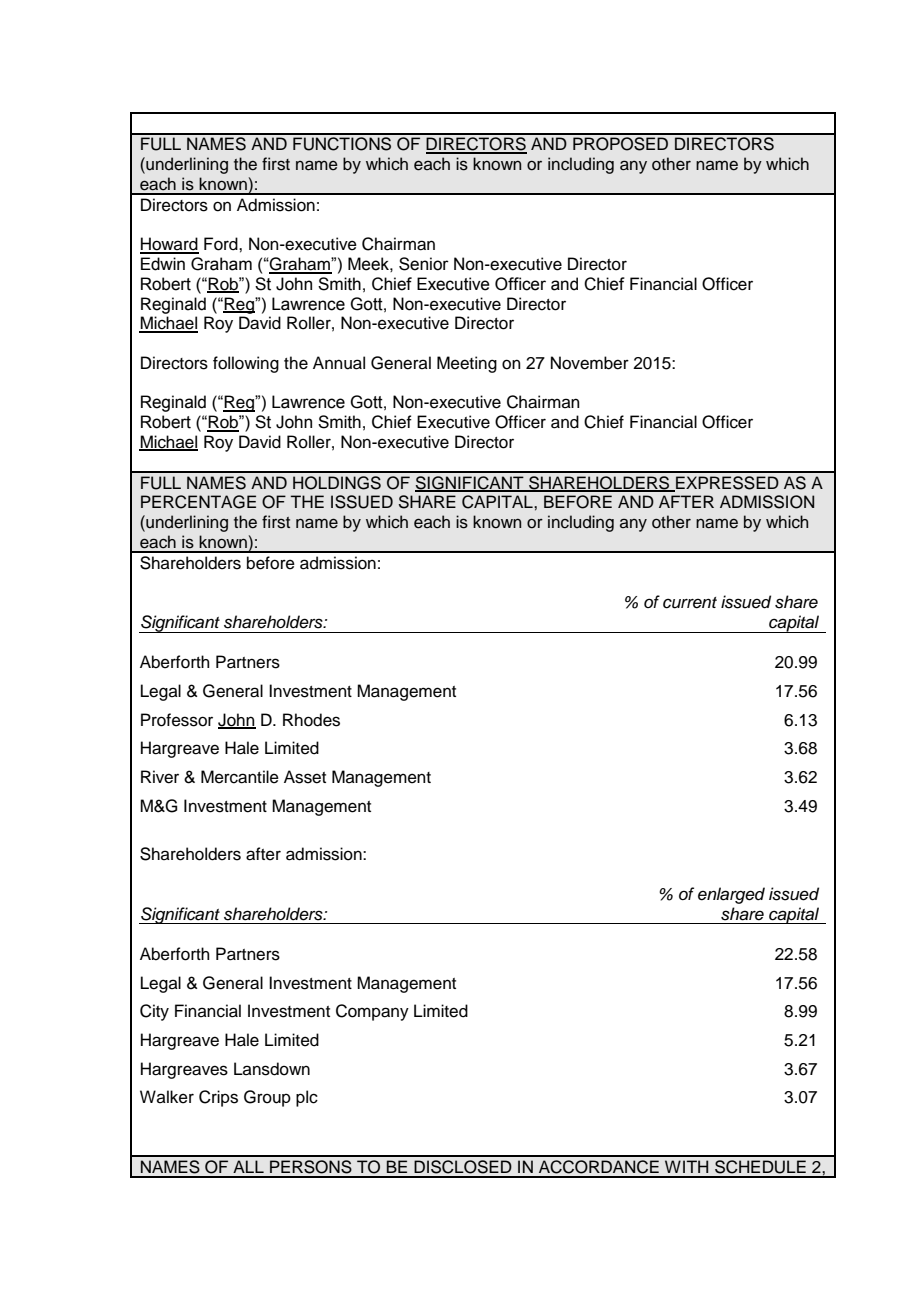 This document has height=1308, width=924. What do you see at coordinates (372, 1012) in the document?
I see `Company` at bounding box center [372, 1012].
